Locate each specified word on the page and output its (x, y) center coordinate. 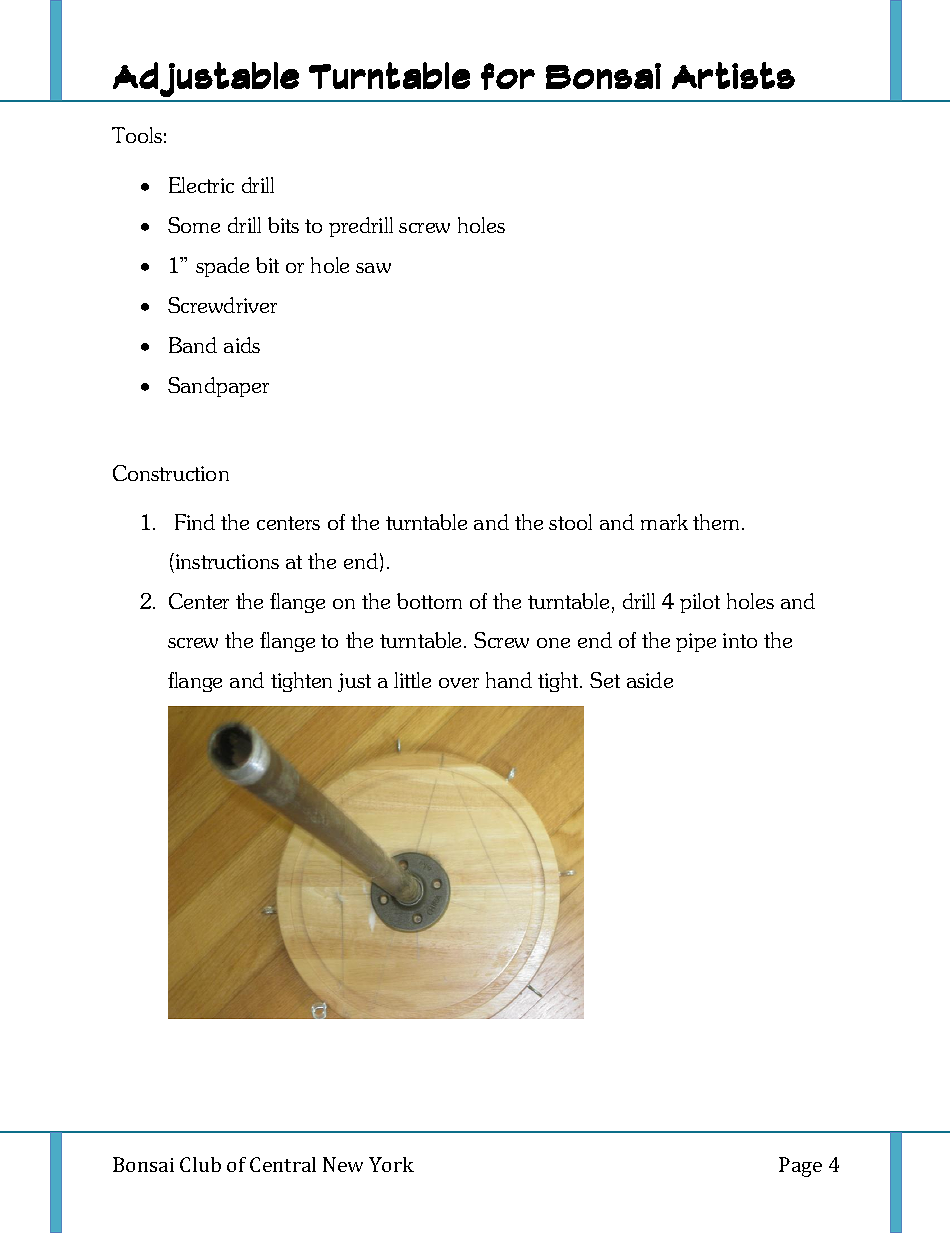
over (459, 683)
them (716, 522)
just (354, 682)
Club (200, 1164)
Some (194, 225)
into (740, 640)
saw (373, 268)
